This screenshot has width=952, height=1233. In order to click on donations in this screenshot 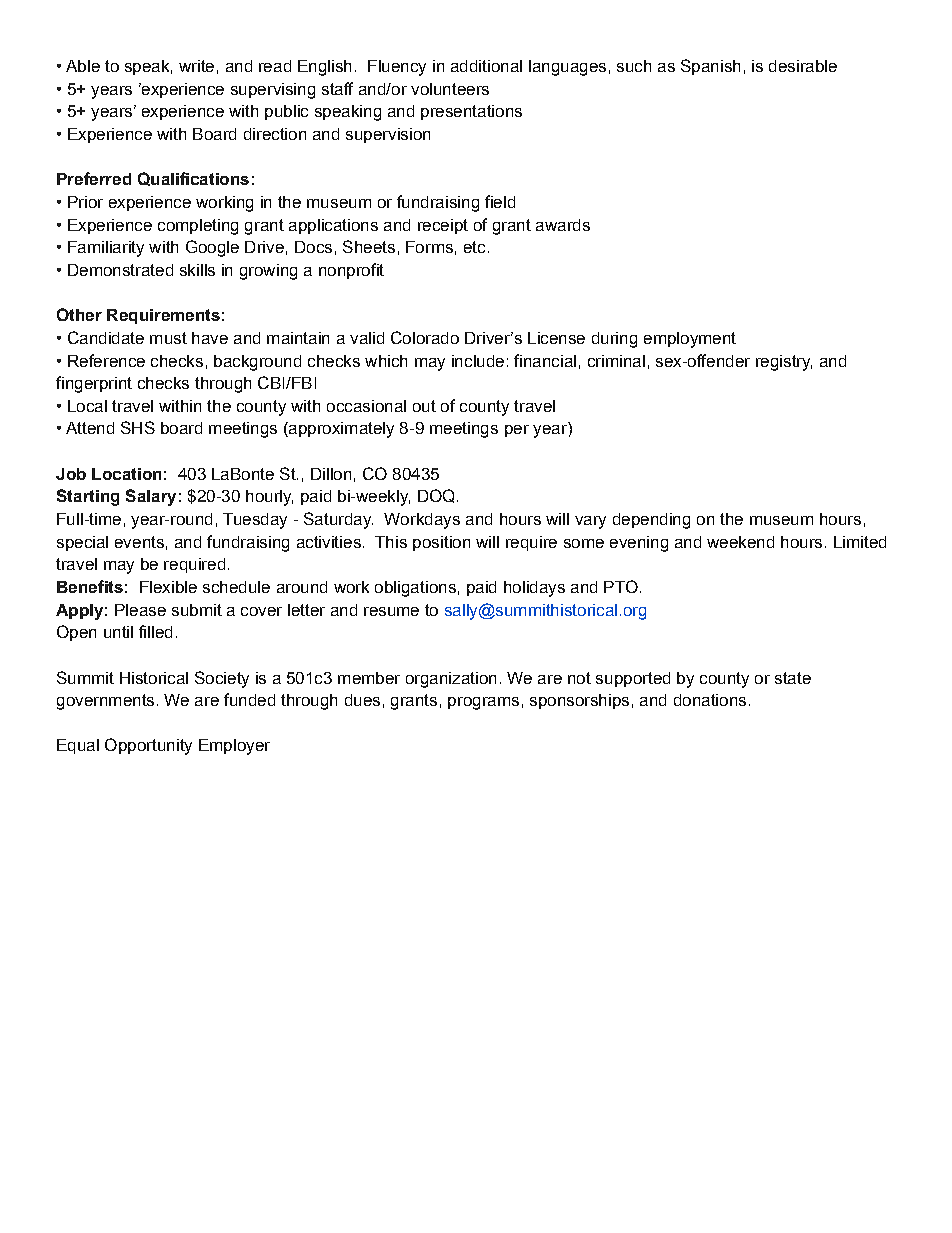, I will do `click(710, 700)`.
